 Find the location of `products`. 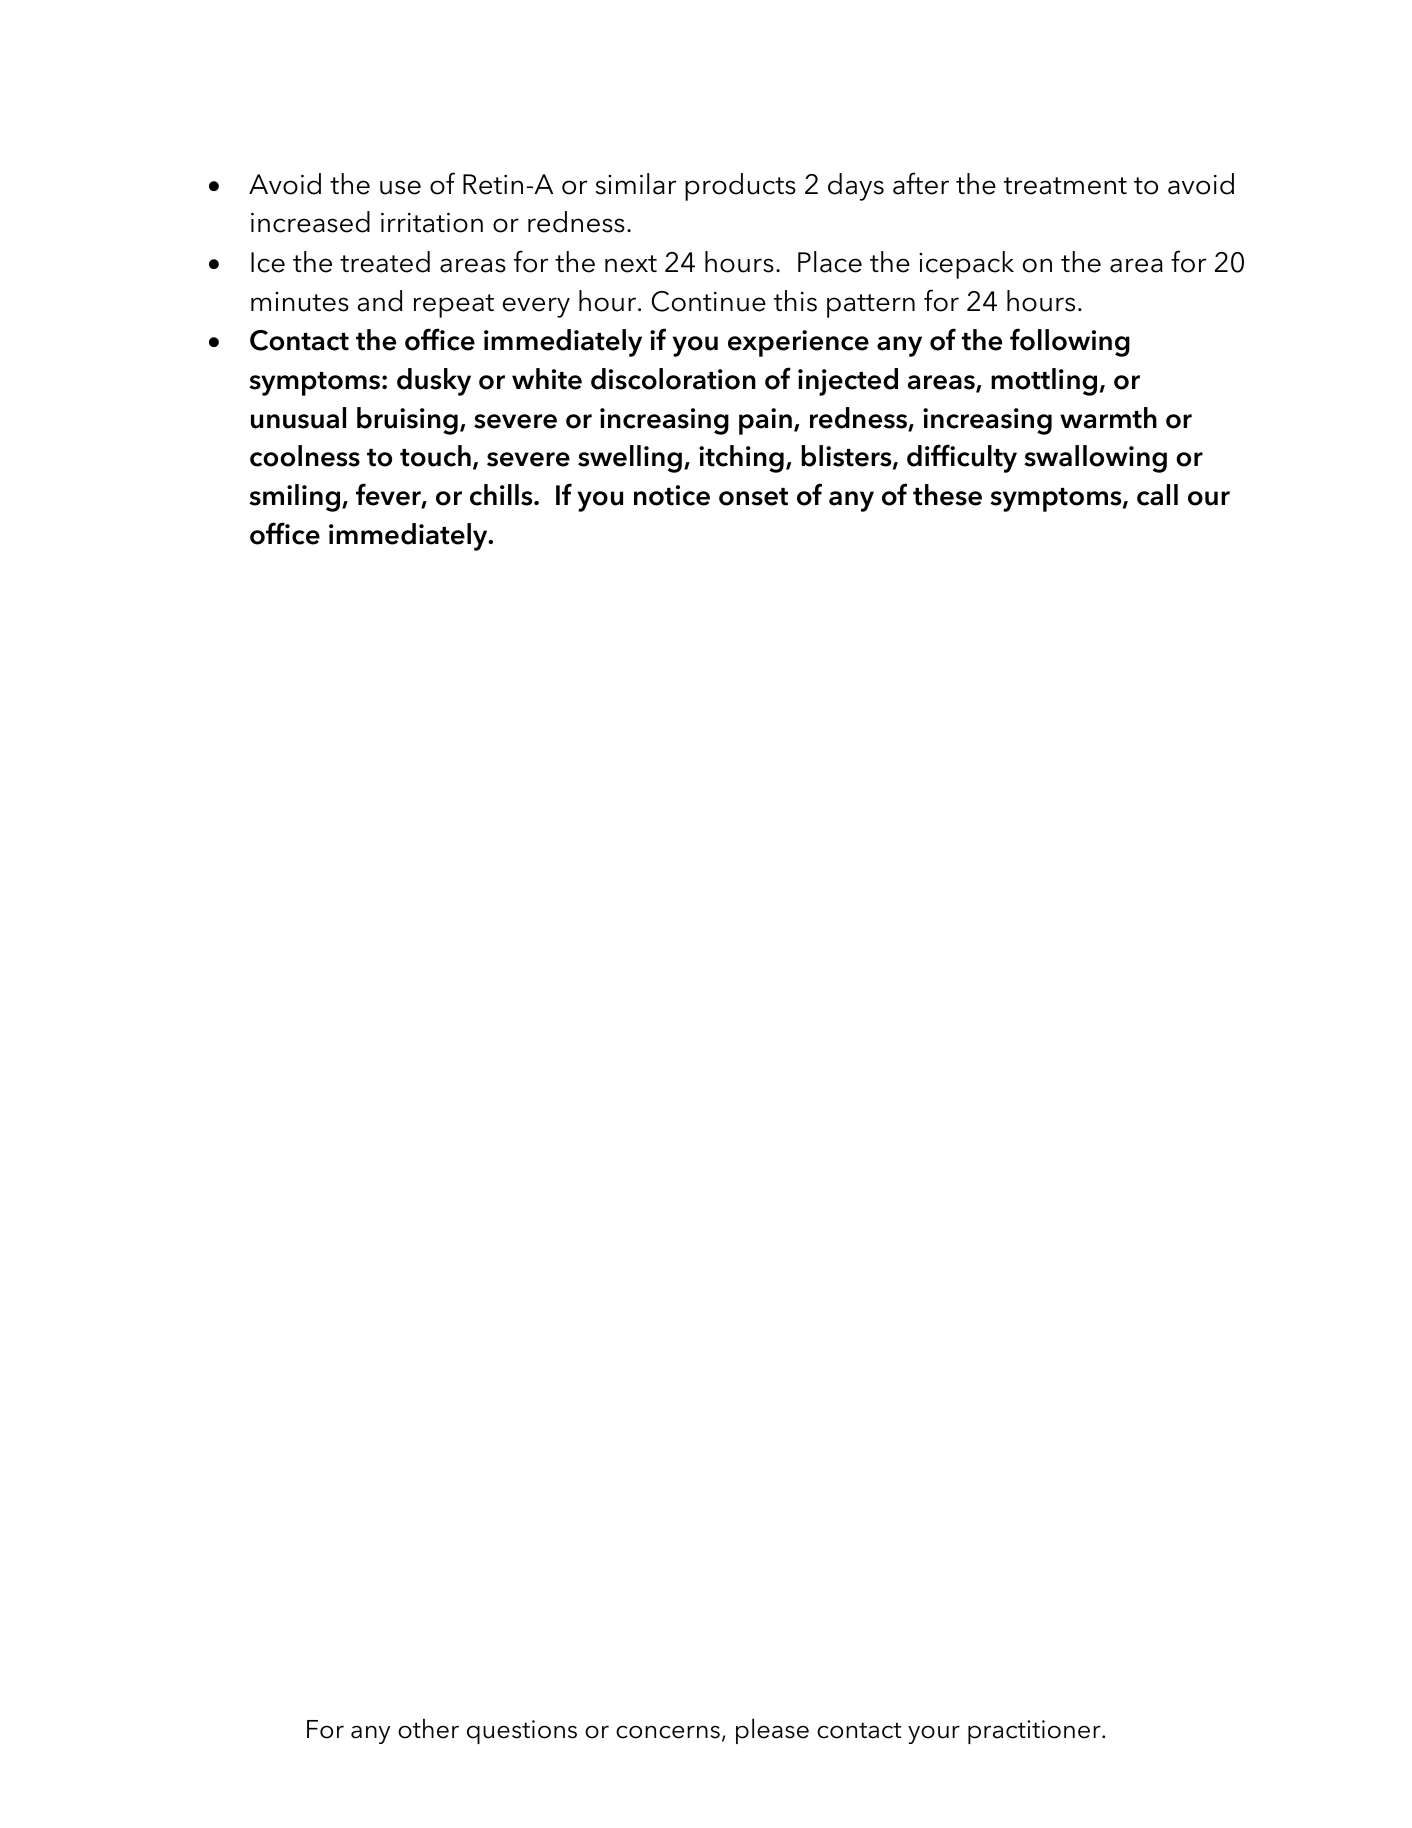

products is located at coordinates (740, 187).
